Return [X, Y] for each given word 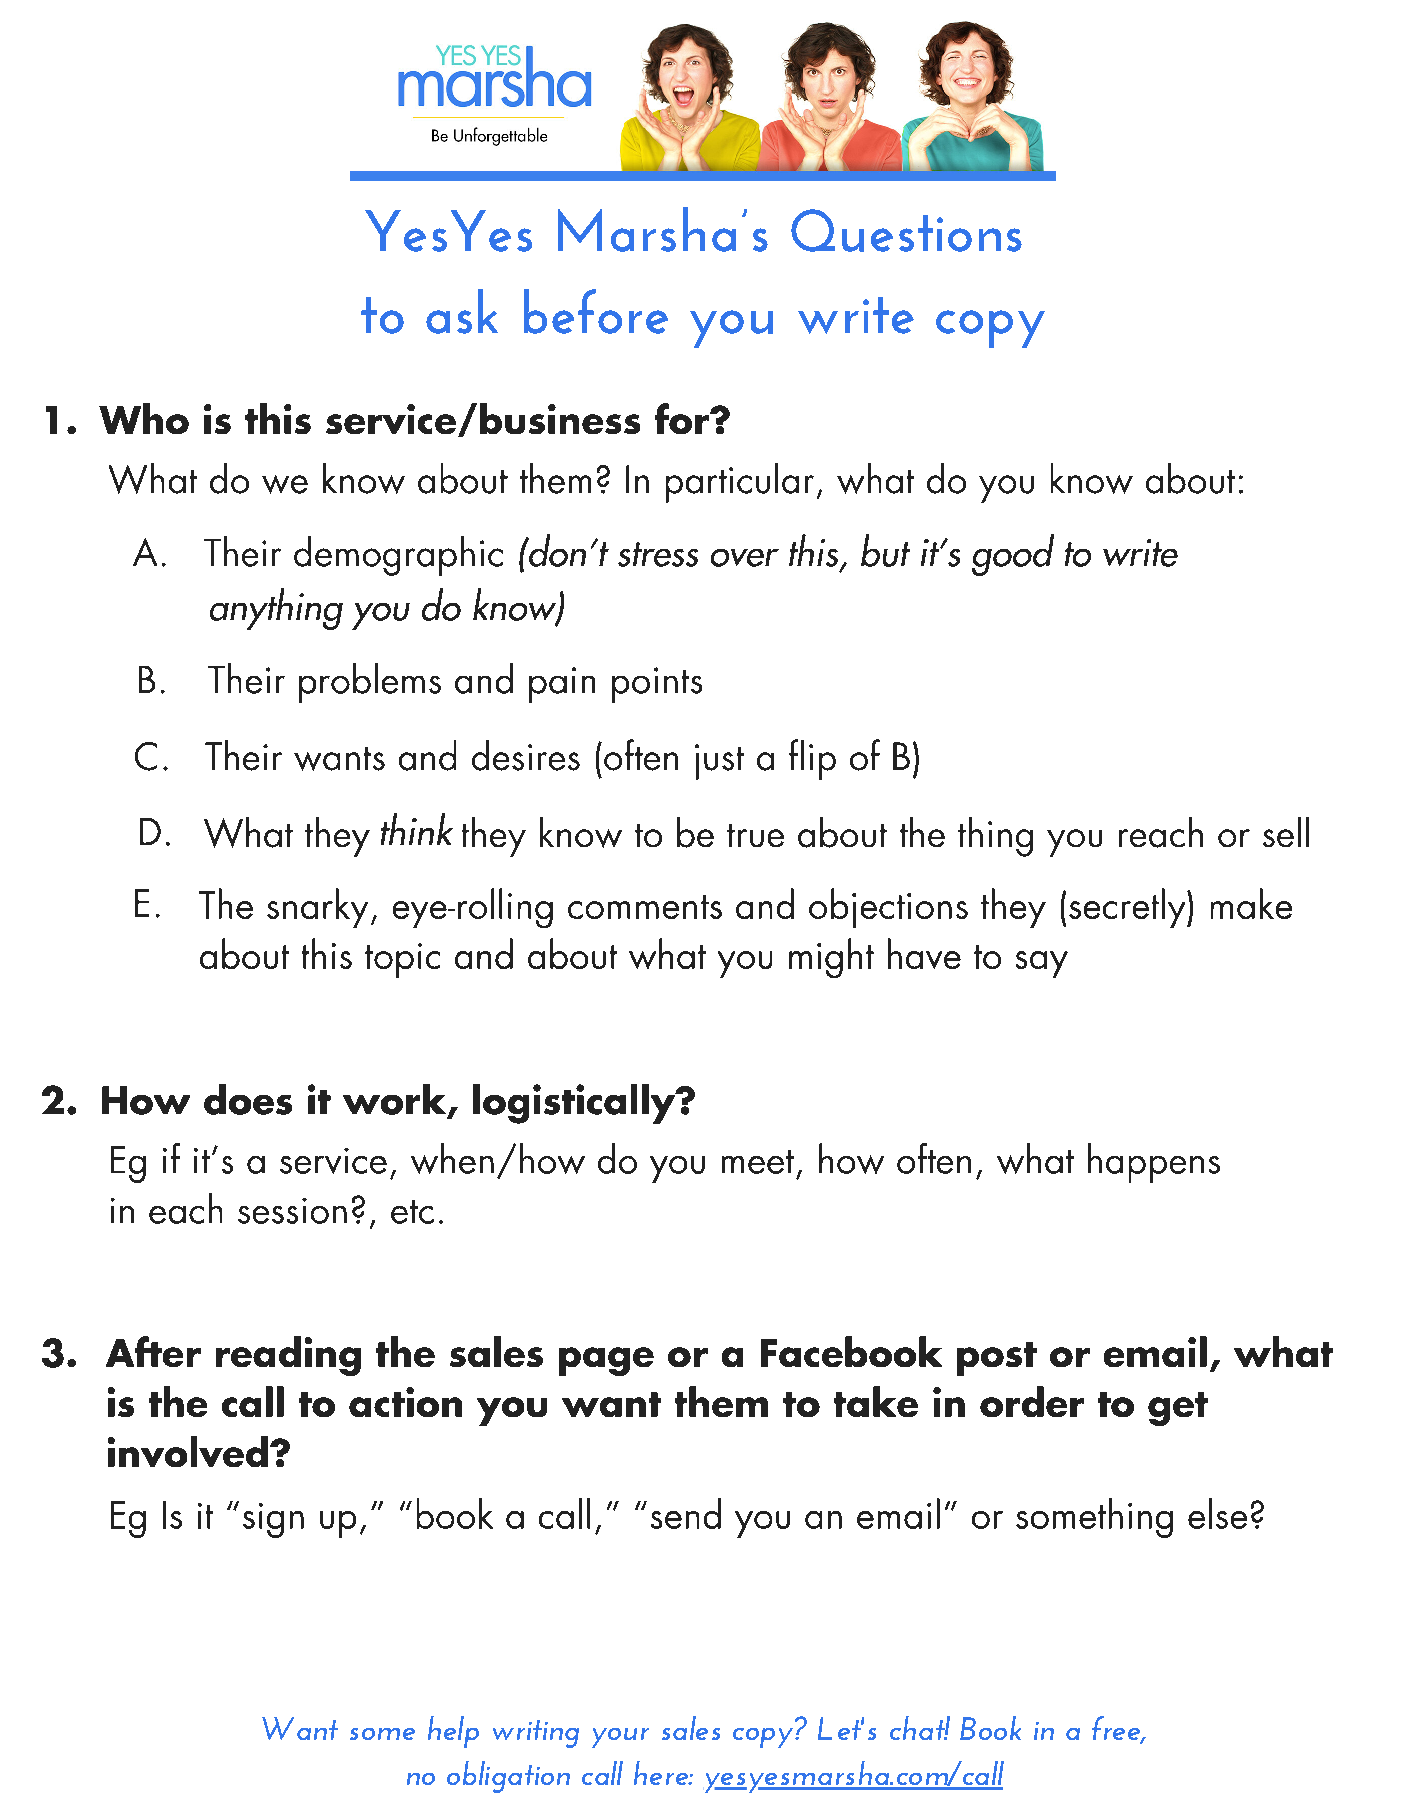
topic [402, 960]
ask [462, 311]
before [596, 311]
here [662, 1773]
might [831, 958]
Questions [906, 230]
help [453, 1732]
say [1042, 964]
